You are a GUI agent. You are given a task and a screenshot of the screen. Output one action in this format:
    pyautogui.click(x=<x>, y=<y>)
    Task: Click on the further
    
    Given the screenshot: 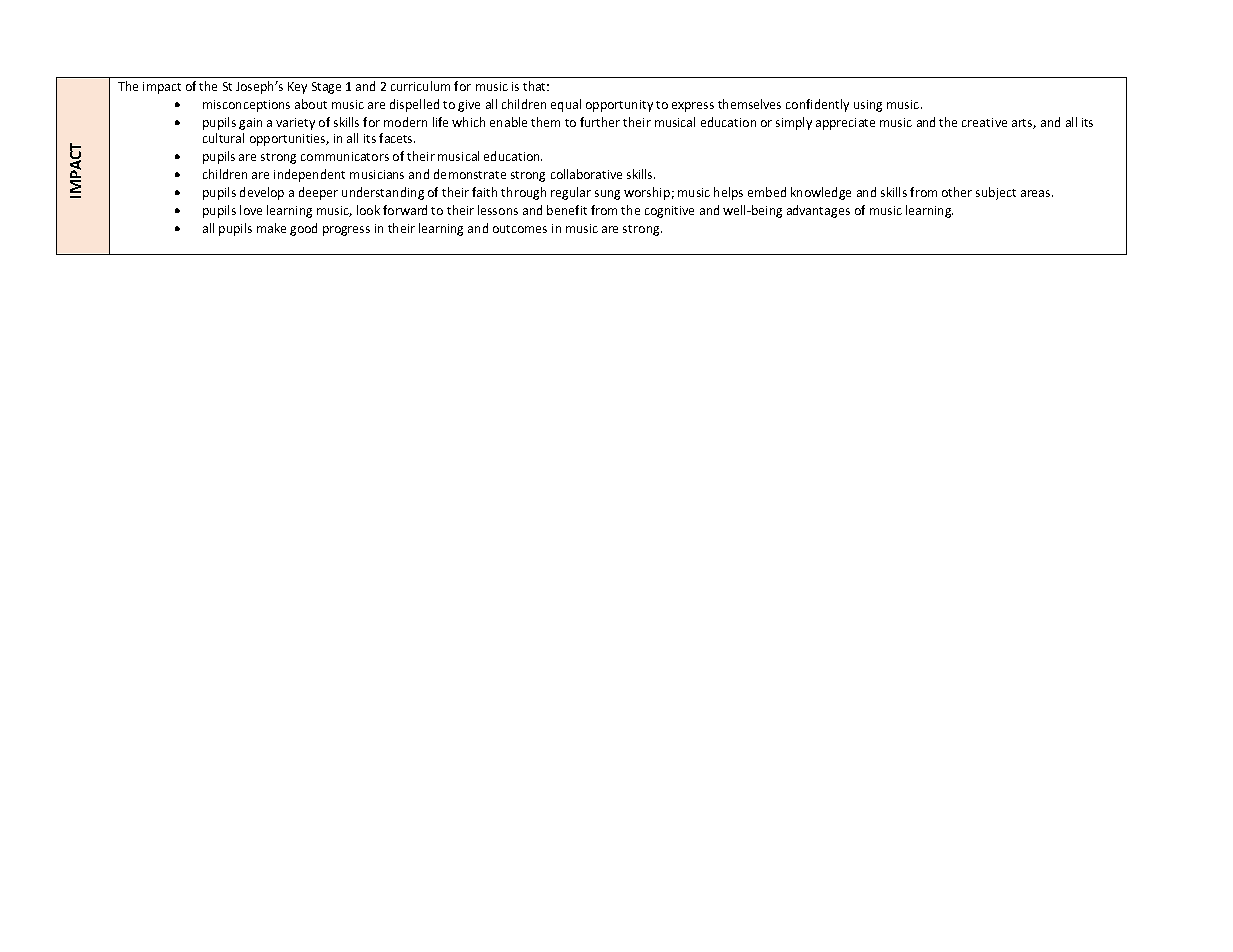 What is the action you would take?
    pyautogui.click(x=600, y=122)
